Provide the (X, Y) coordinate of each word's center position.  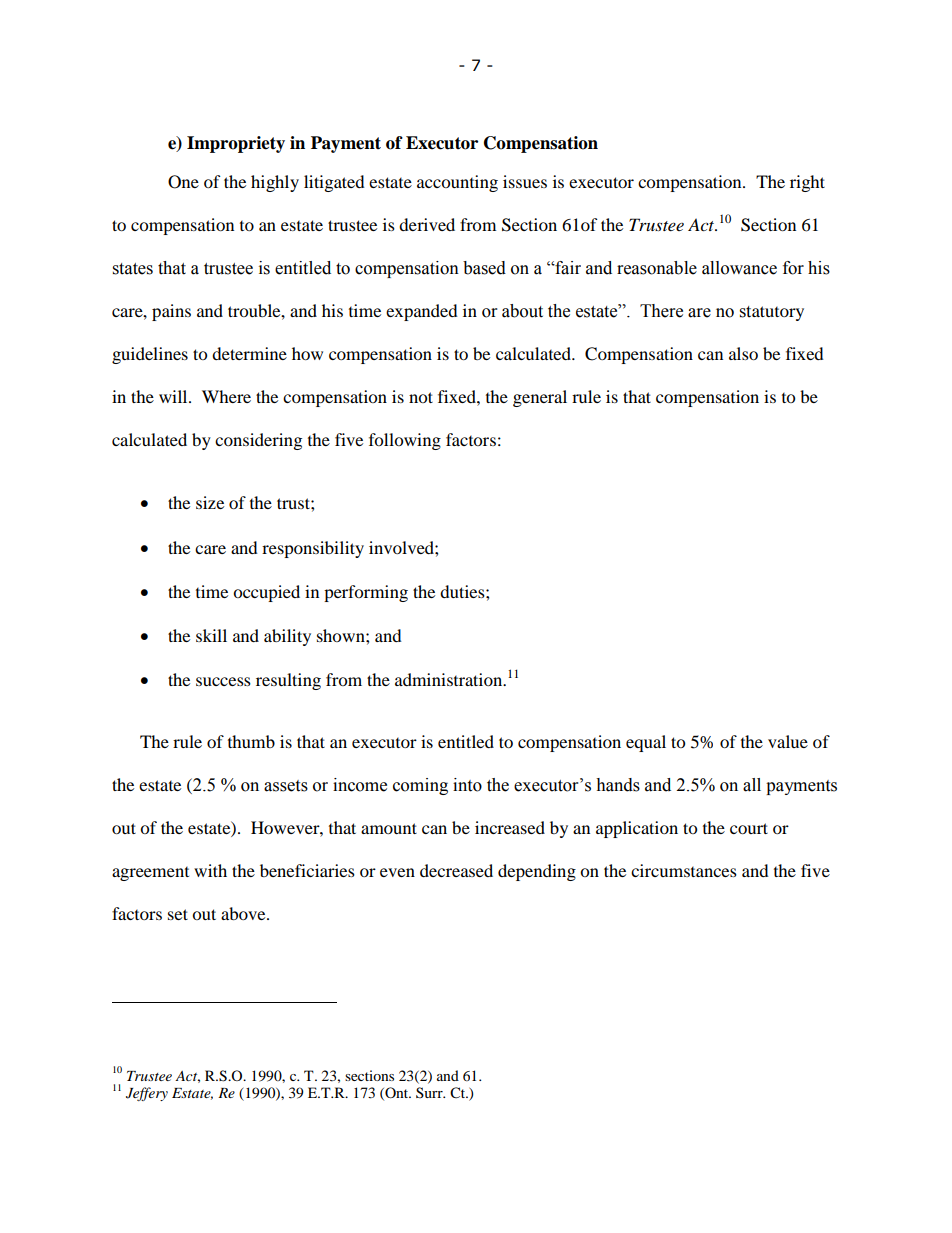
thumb (251, 741)
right (807, 183)
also (743, 353)
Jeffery (147, 1094)
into (467, 785)
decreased (456, 870)
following (405, 441)
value (788, 741)
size (210, 502)
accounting (457, 183)
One (183, 182)
